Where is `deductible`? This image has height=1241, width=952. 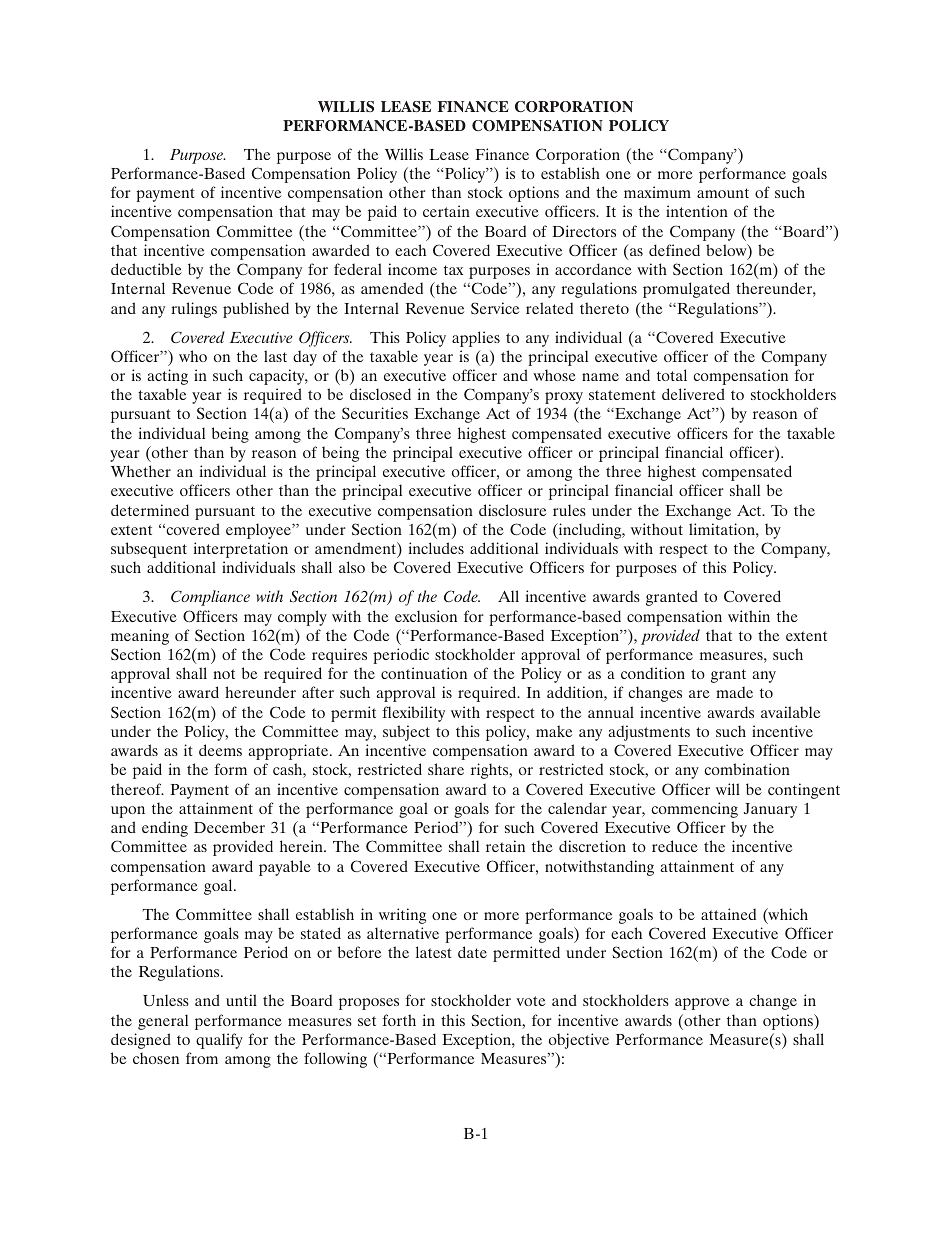
deductible is located at coordinates (146, 269).
